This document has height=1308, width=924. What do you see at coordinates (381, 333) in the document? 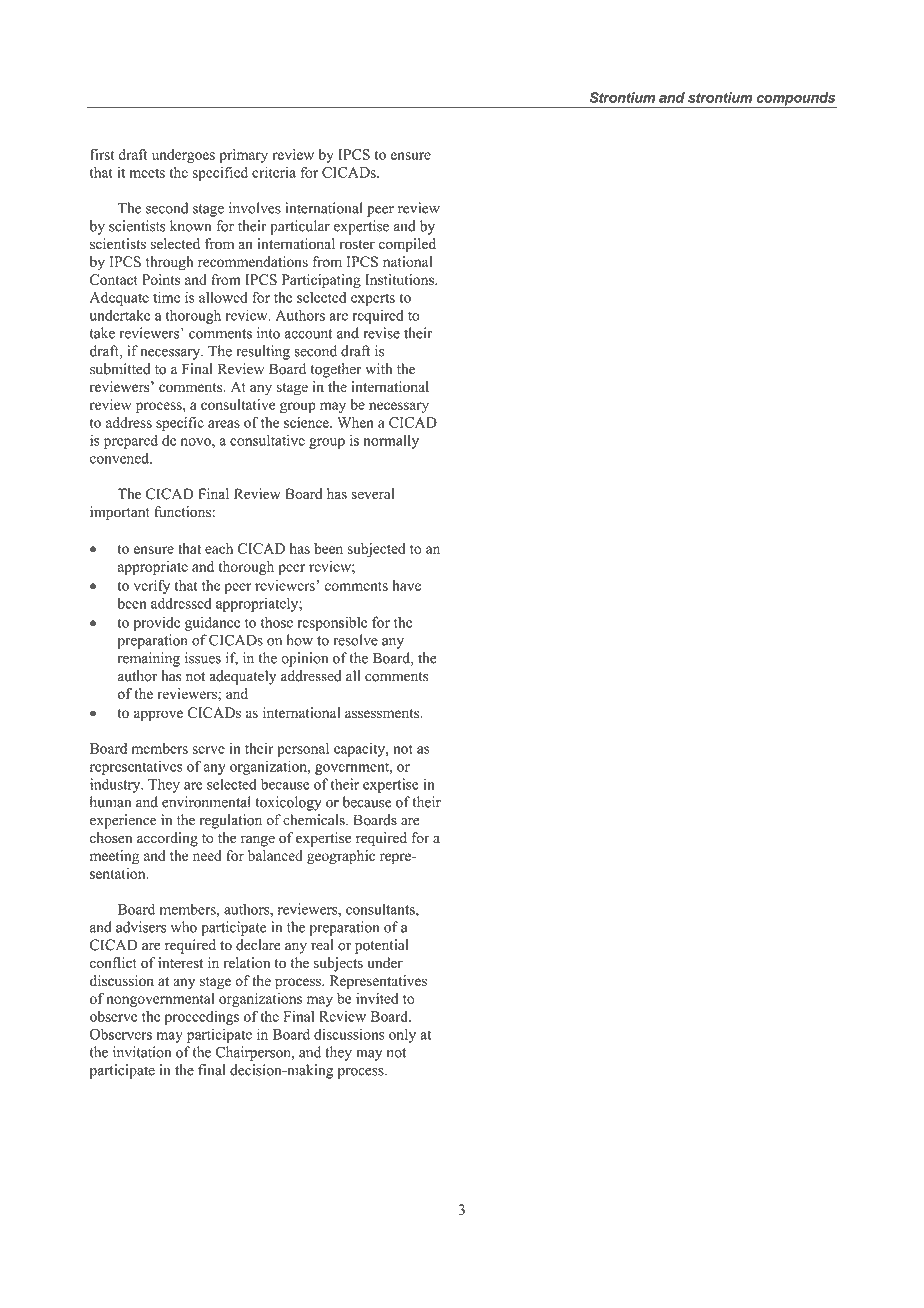
I see `revise` at bounding box center [381, 333].
